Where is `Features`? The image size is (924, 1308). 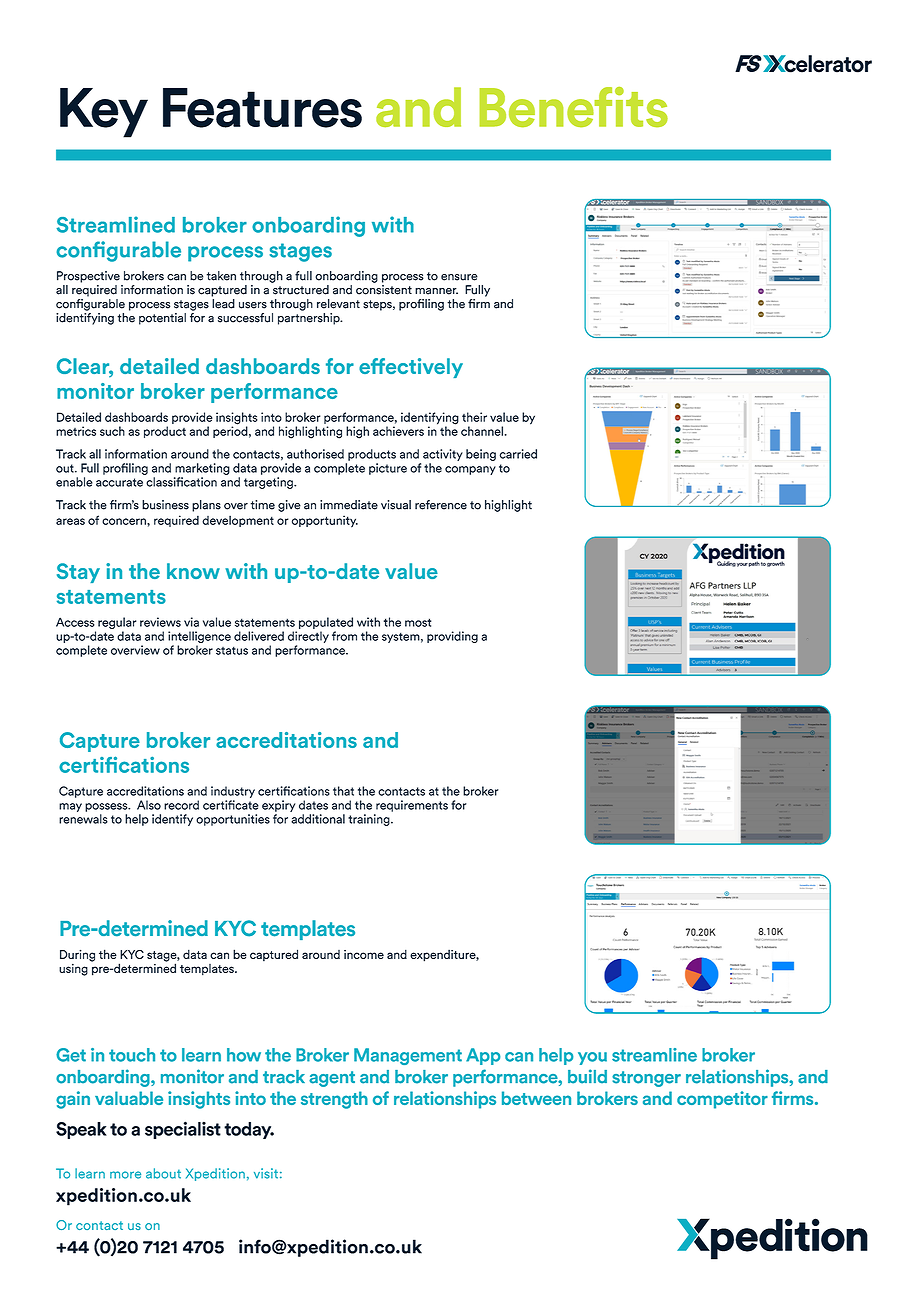
Features is located at coordinates (262, 108).
